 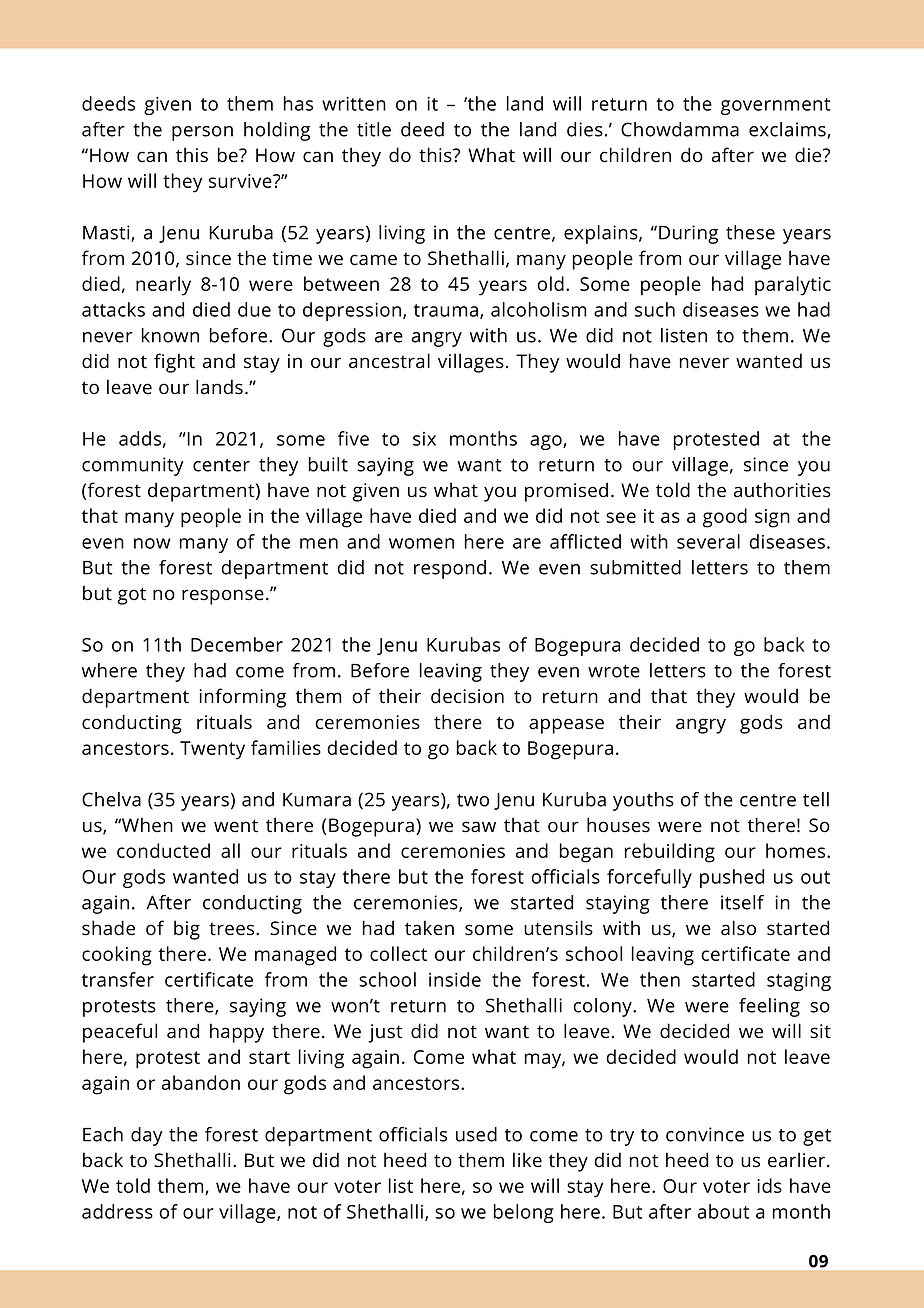 What do you see at coordinates (476, 1134) in the screenshot?
I see `used` at bounding box center [476, 1134].
